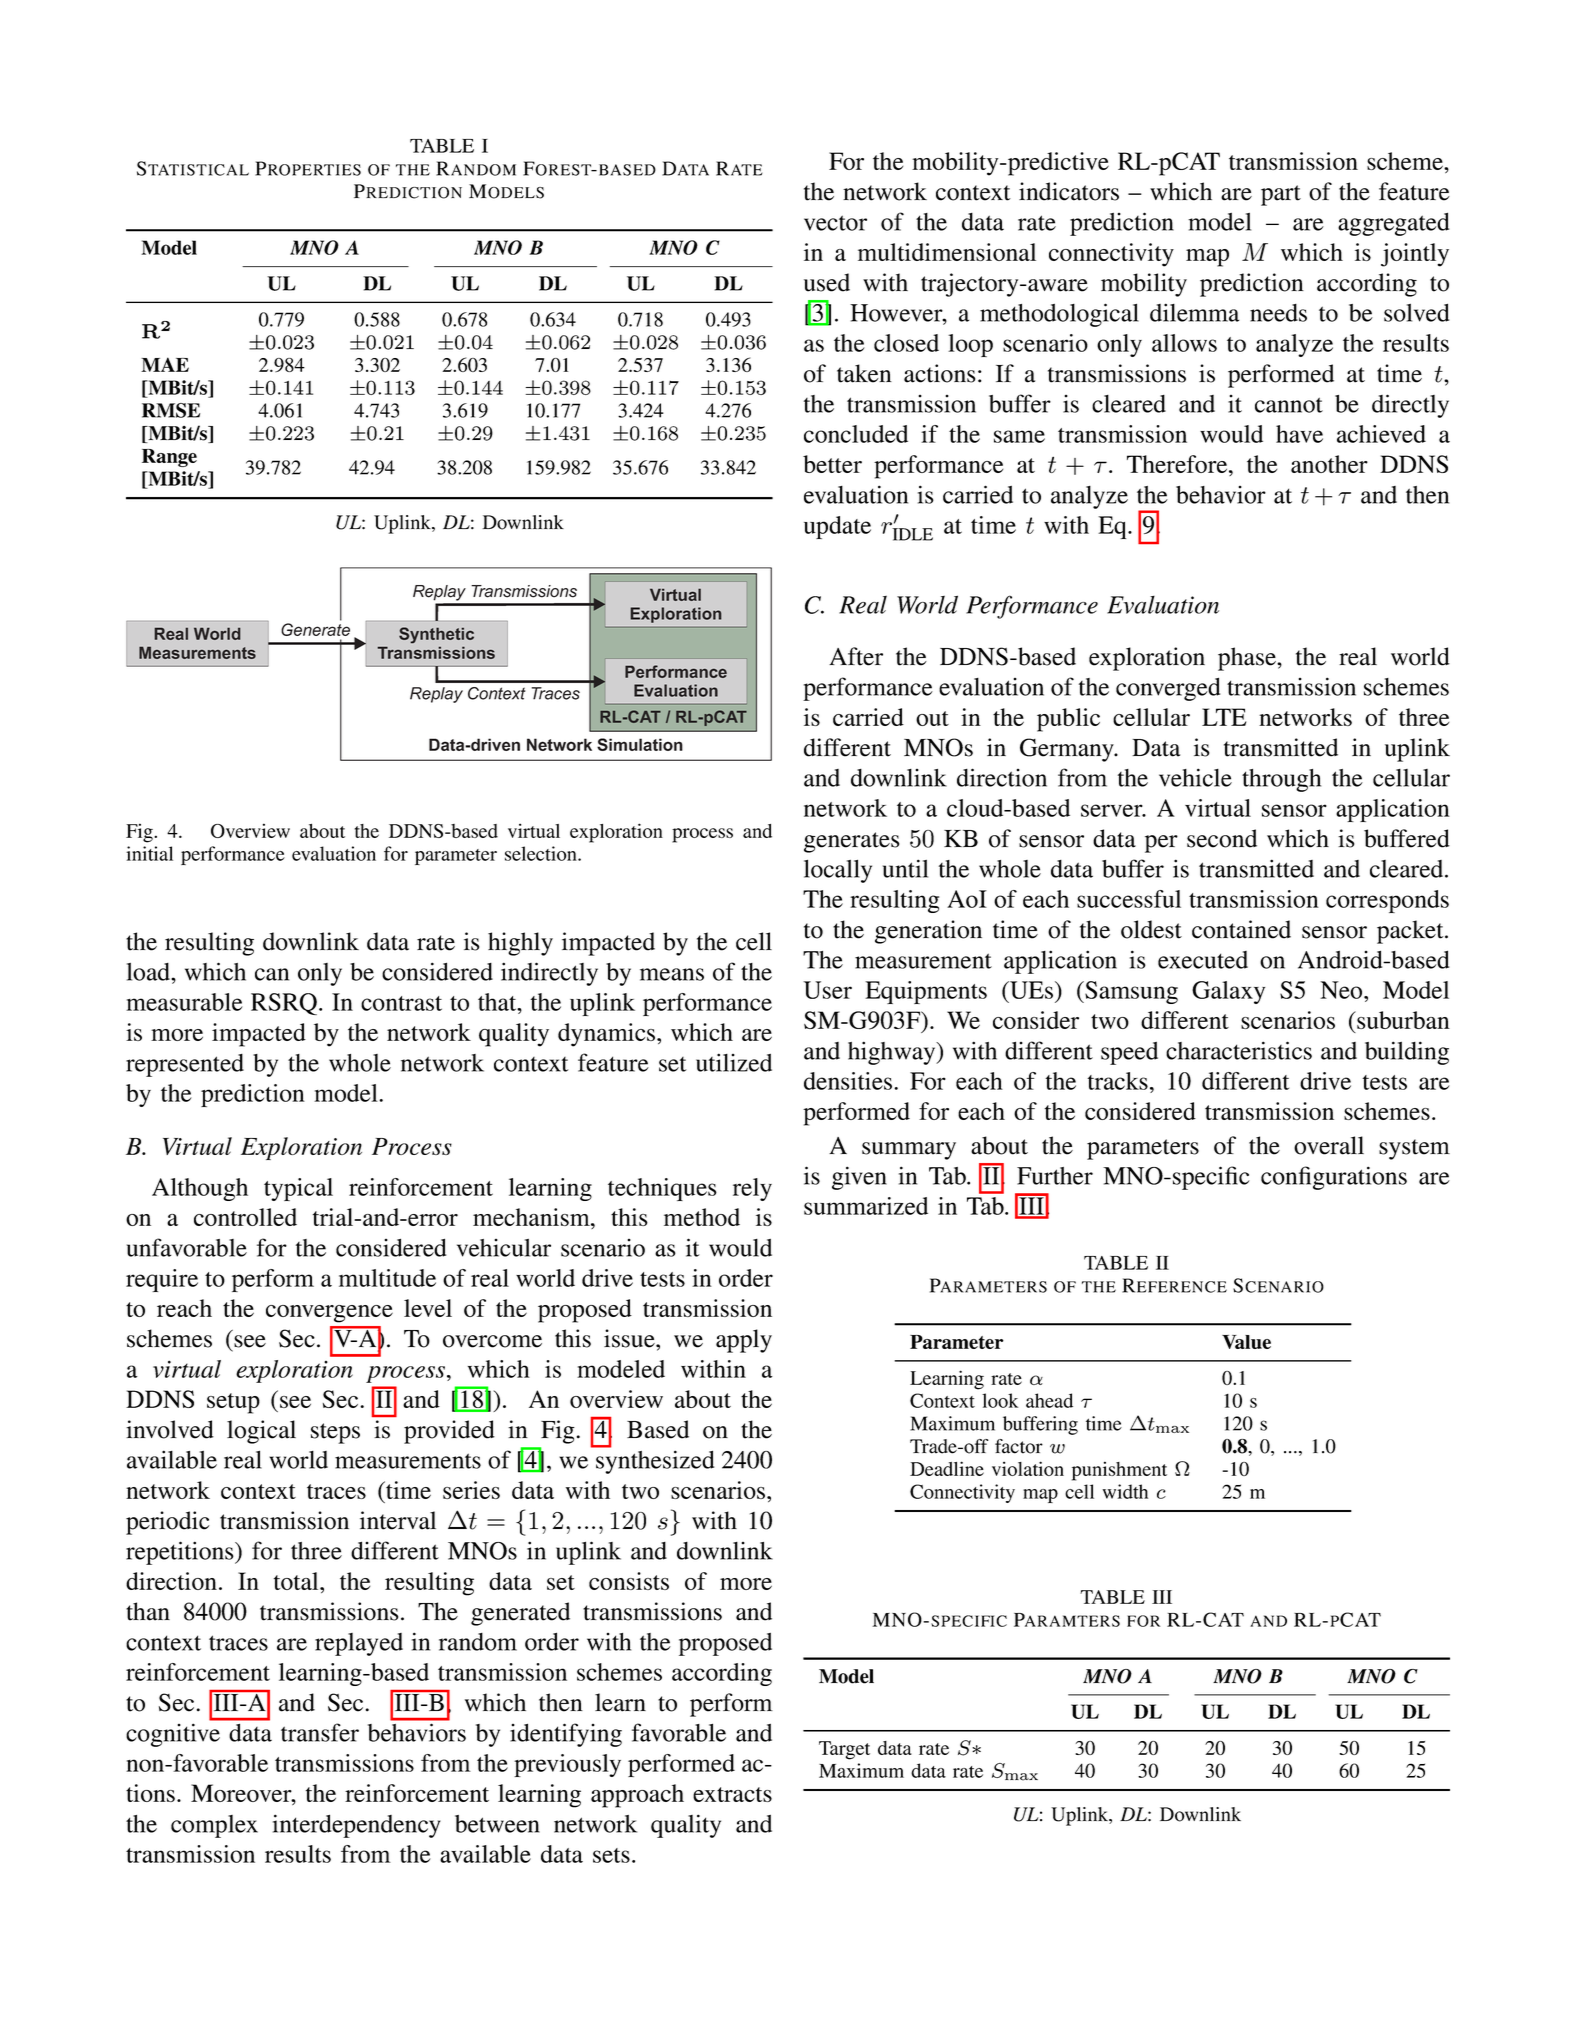 The height and width of the screenshot is (2039, 1576). I want to click on vector, so click(835, 223).
